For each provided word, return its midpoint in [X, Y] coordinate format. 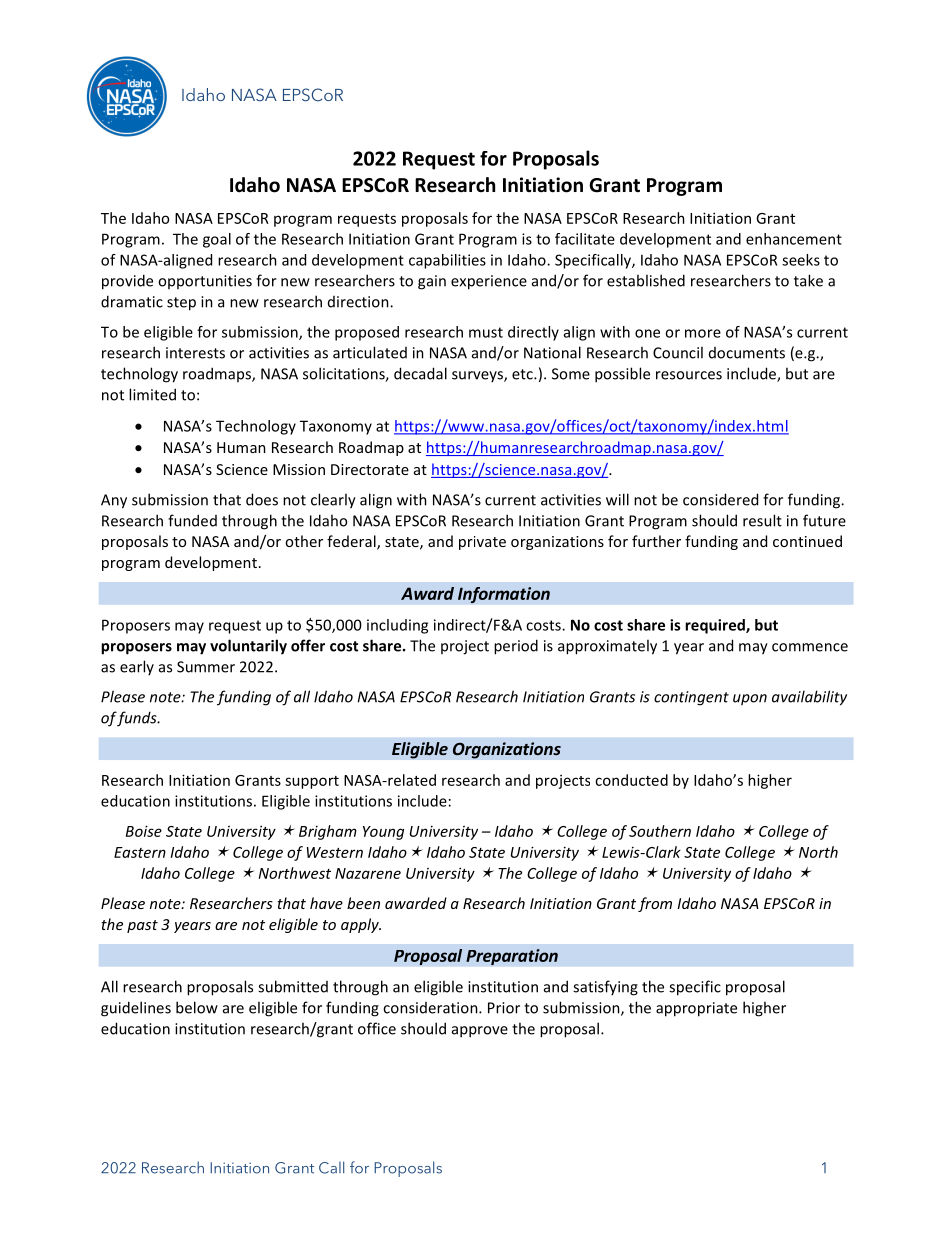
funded [192, 520]
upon [750, 700]
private [482, 543]
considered [720, 499]
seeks [801, 260]
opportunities [205, 282]
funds [137, 719]
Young [383, 833]
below [197, 1007]
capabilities [447, 261]
